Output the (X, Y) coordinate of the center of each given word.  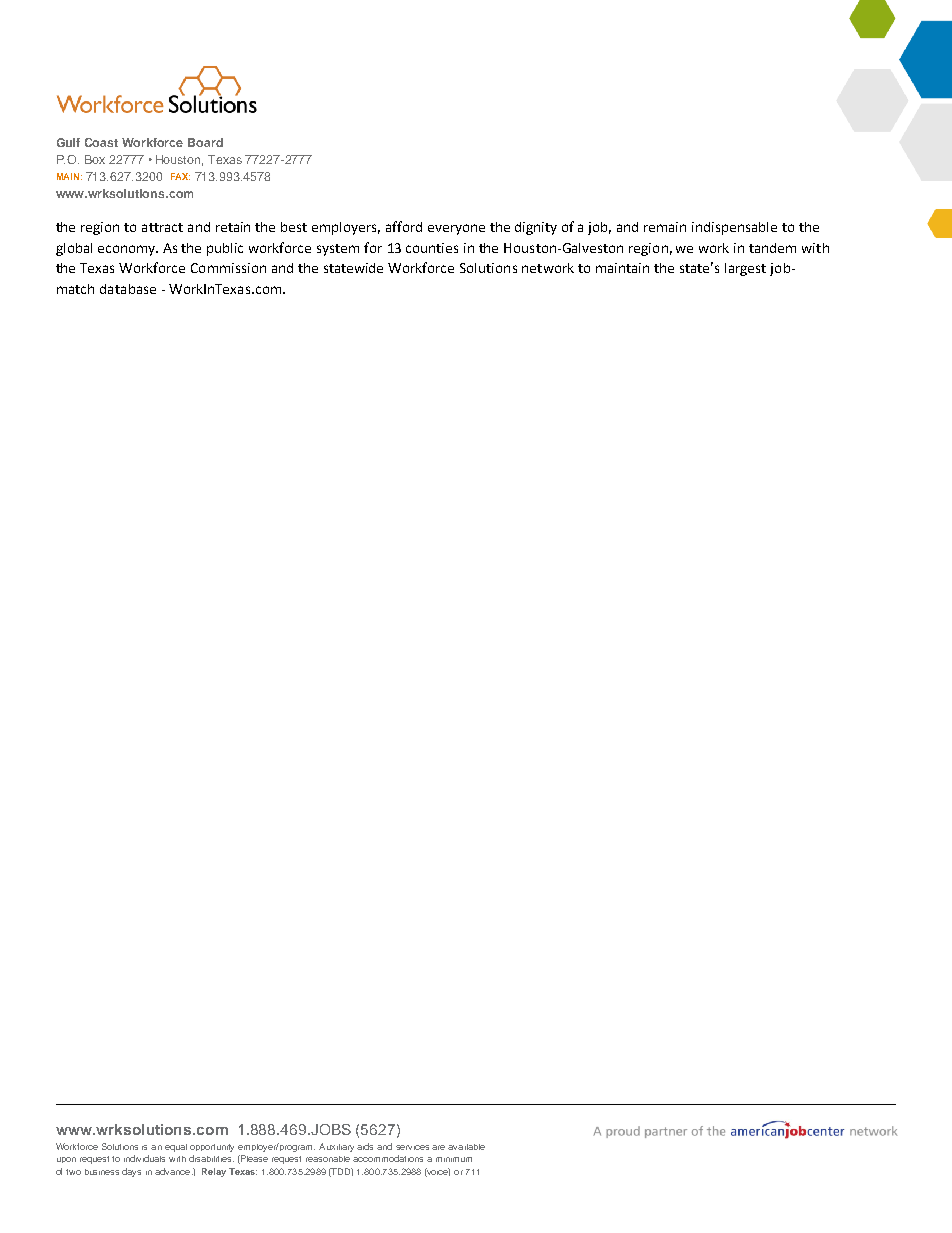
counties (432, 248)
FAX (180, 176)
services (412, 1147)
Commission (228, 268)
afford (404, 226)
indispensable (734, 228)
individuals (144, 1158)
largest (745, 269)
